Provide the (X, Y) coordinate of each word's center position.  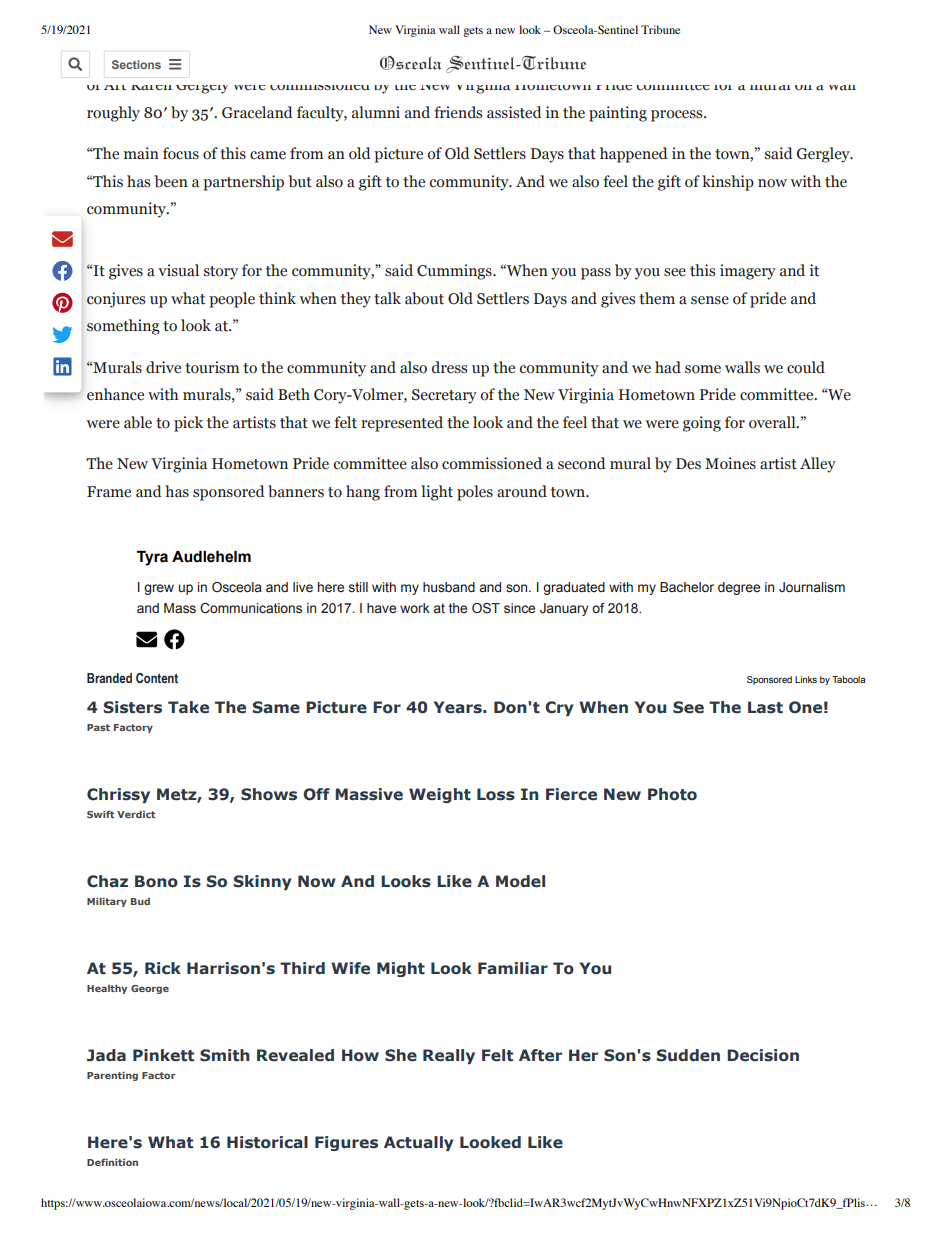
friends (458, 112)
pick (188, 424)
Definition (112, 1162)
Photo (672, 794)
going (702, 424)
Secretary (444, 396)
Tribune (660, 29)
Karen (151, 88)
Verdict (136, 814)
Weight (440, 795)
